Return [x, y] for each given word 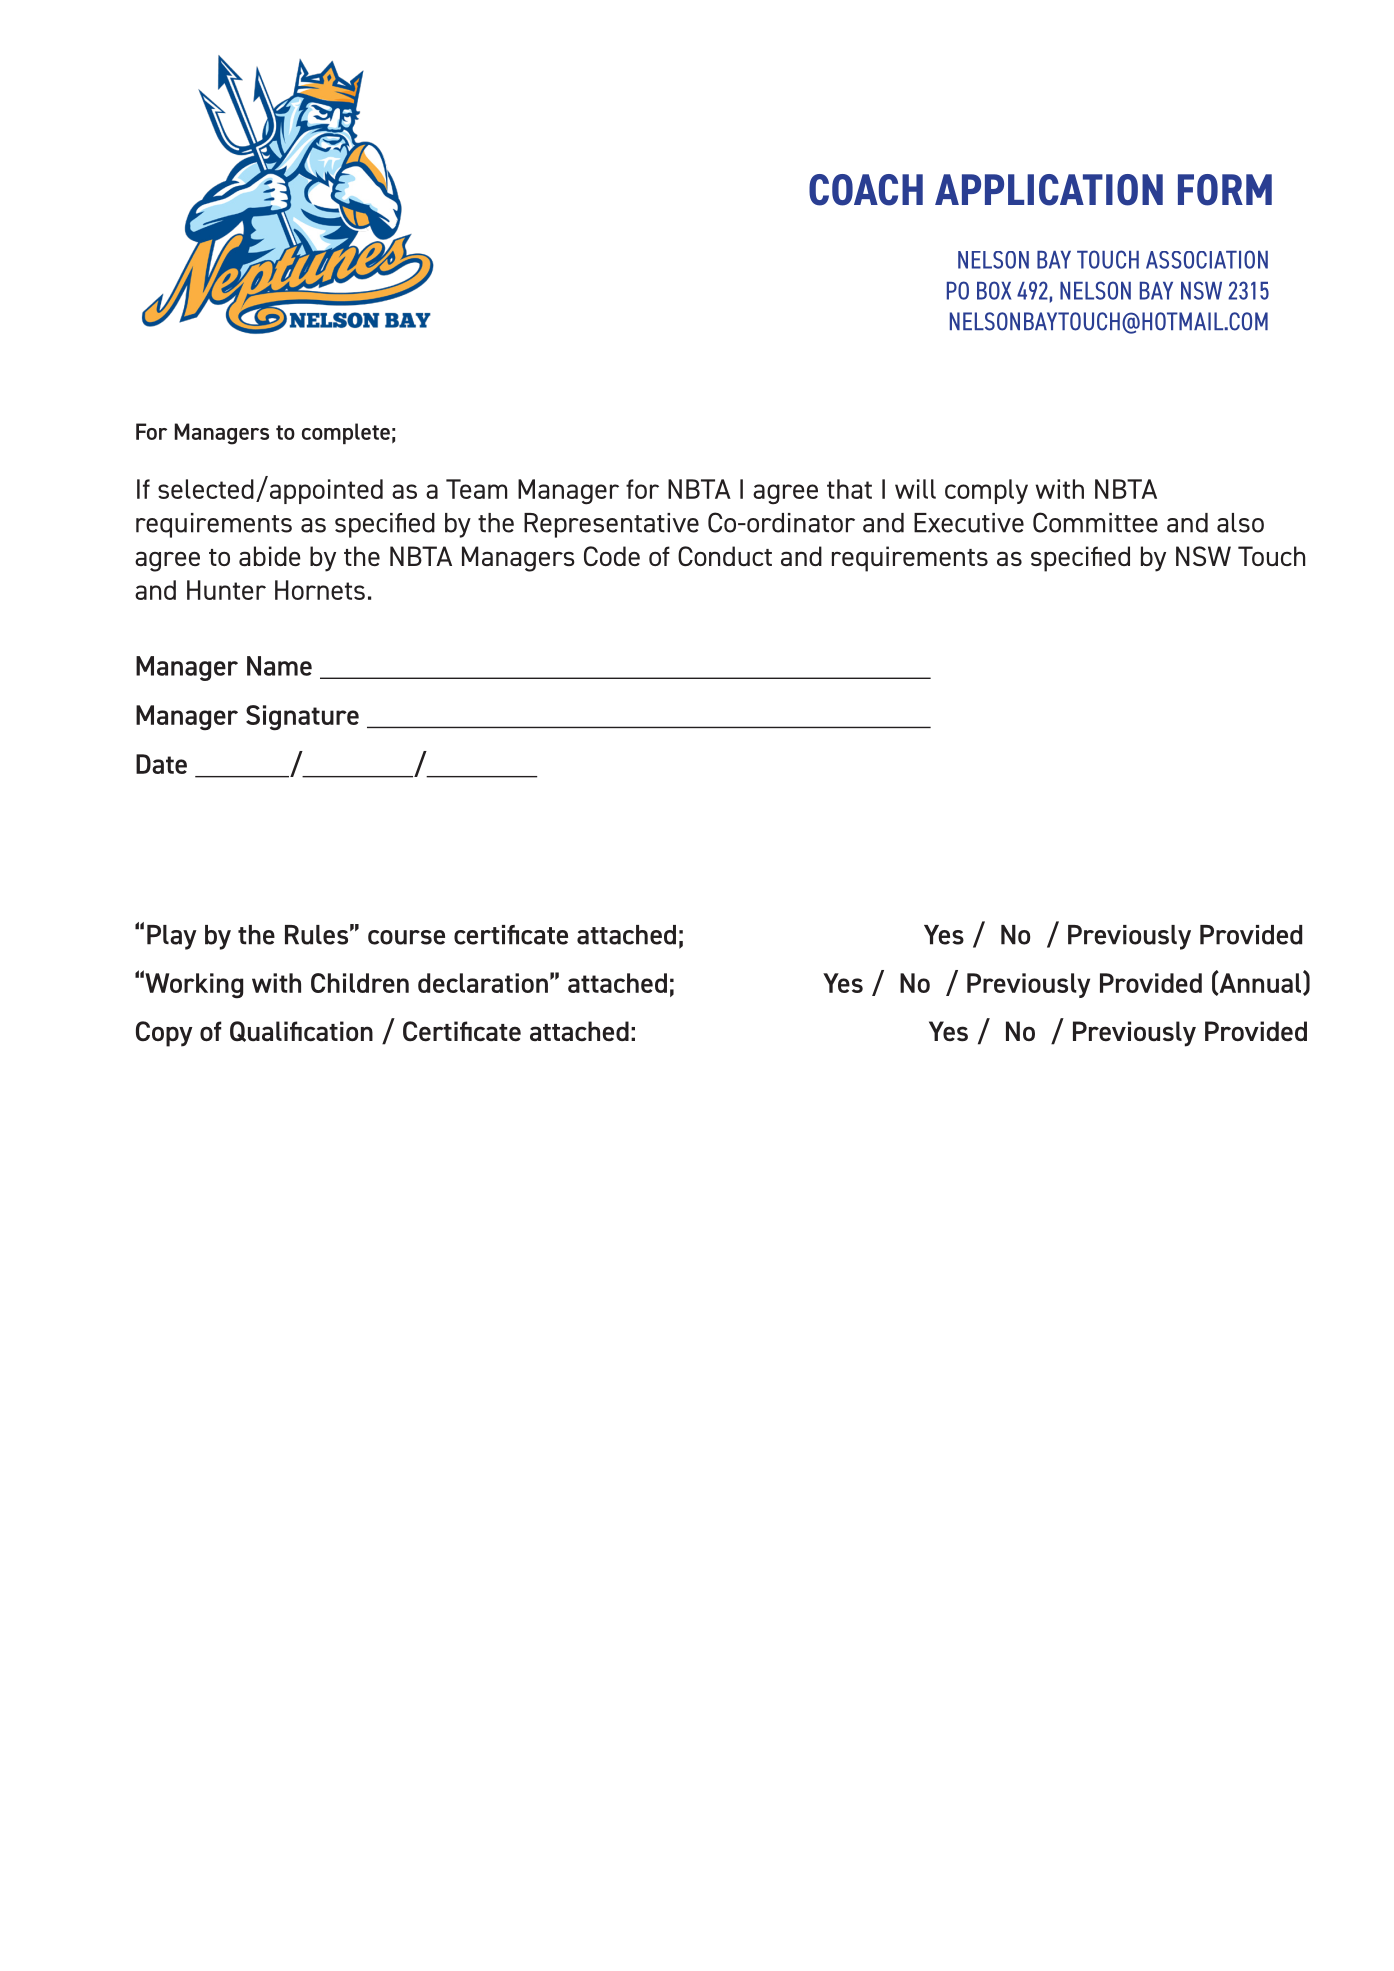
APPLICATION [1049, 190]
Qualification [301, 1031]
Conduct [725, 556]
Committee [1095, 522]
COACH [866, 190]
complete [346, 433]
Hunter [226, 590]
